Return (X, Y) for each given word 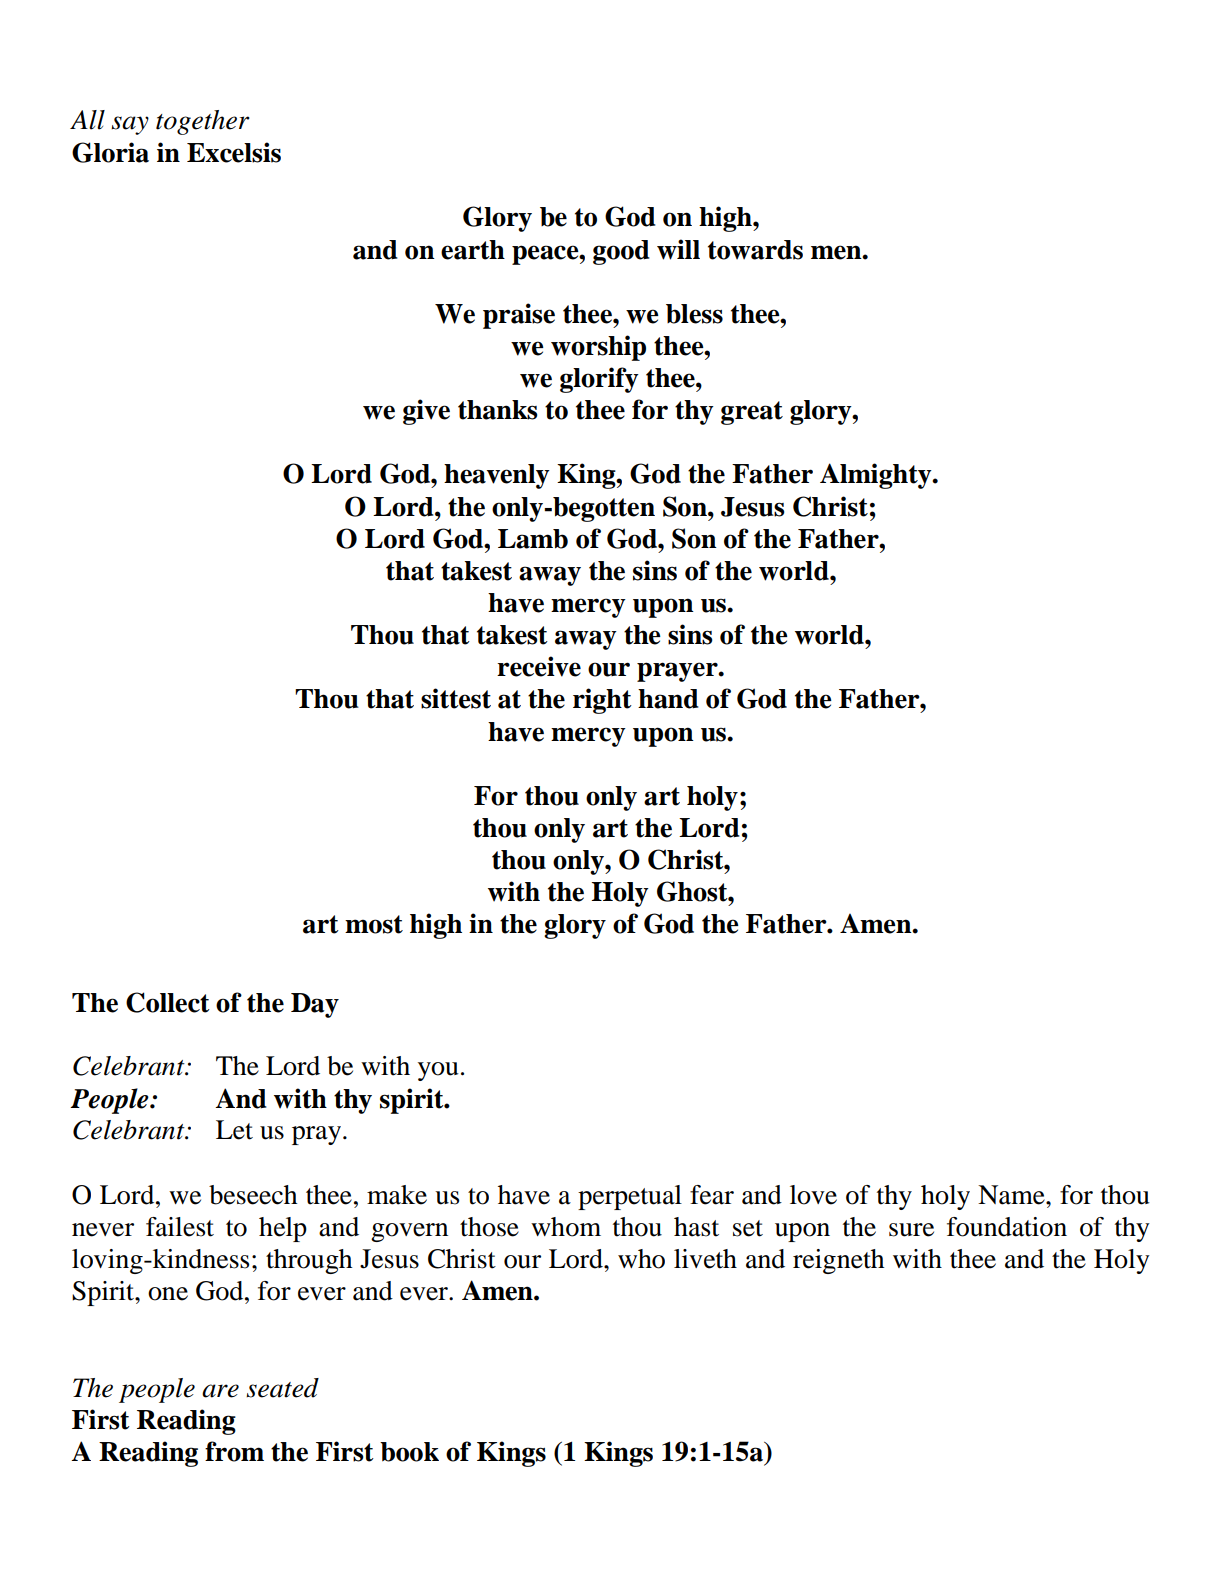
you (438, 1071)
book (409, 1452)
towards (755, 250)
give (426, 412)
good (621, 252)
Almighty (877, 476)
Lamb (533, 539)
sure (911, 1230)
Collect (168, 1002)
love (813, 1195)
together (203, 122)
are (220, 1391)
